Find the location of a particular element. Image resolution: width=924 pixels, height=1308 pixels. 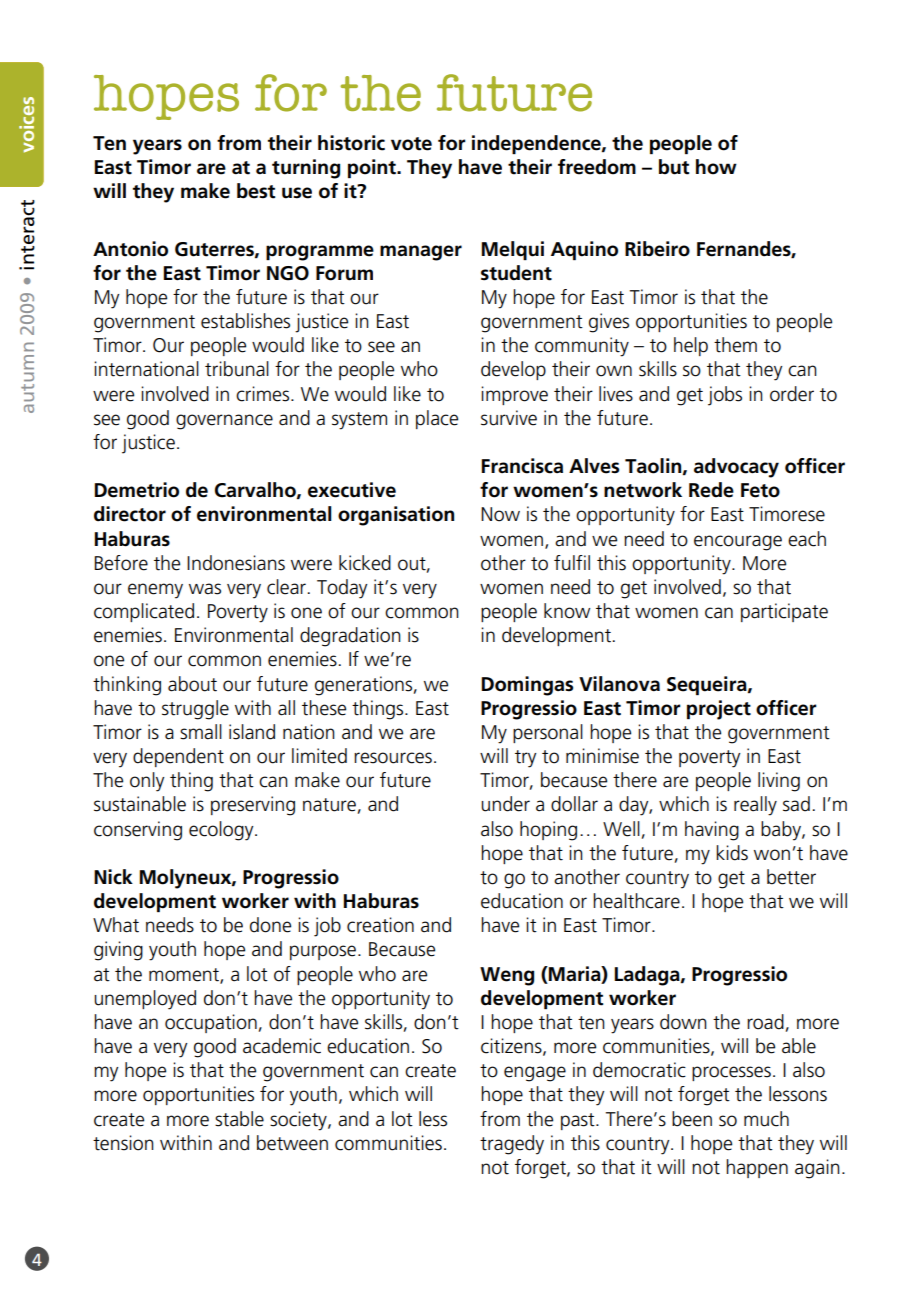

project is located at coordinates (719, 710).
